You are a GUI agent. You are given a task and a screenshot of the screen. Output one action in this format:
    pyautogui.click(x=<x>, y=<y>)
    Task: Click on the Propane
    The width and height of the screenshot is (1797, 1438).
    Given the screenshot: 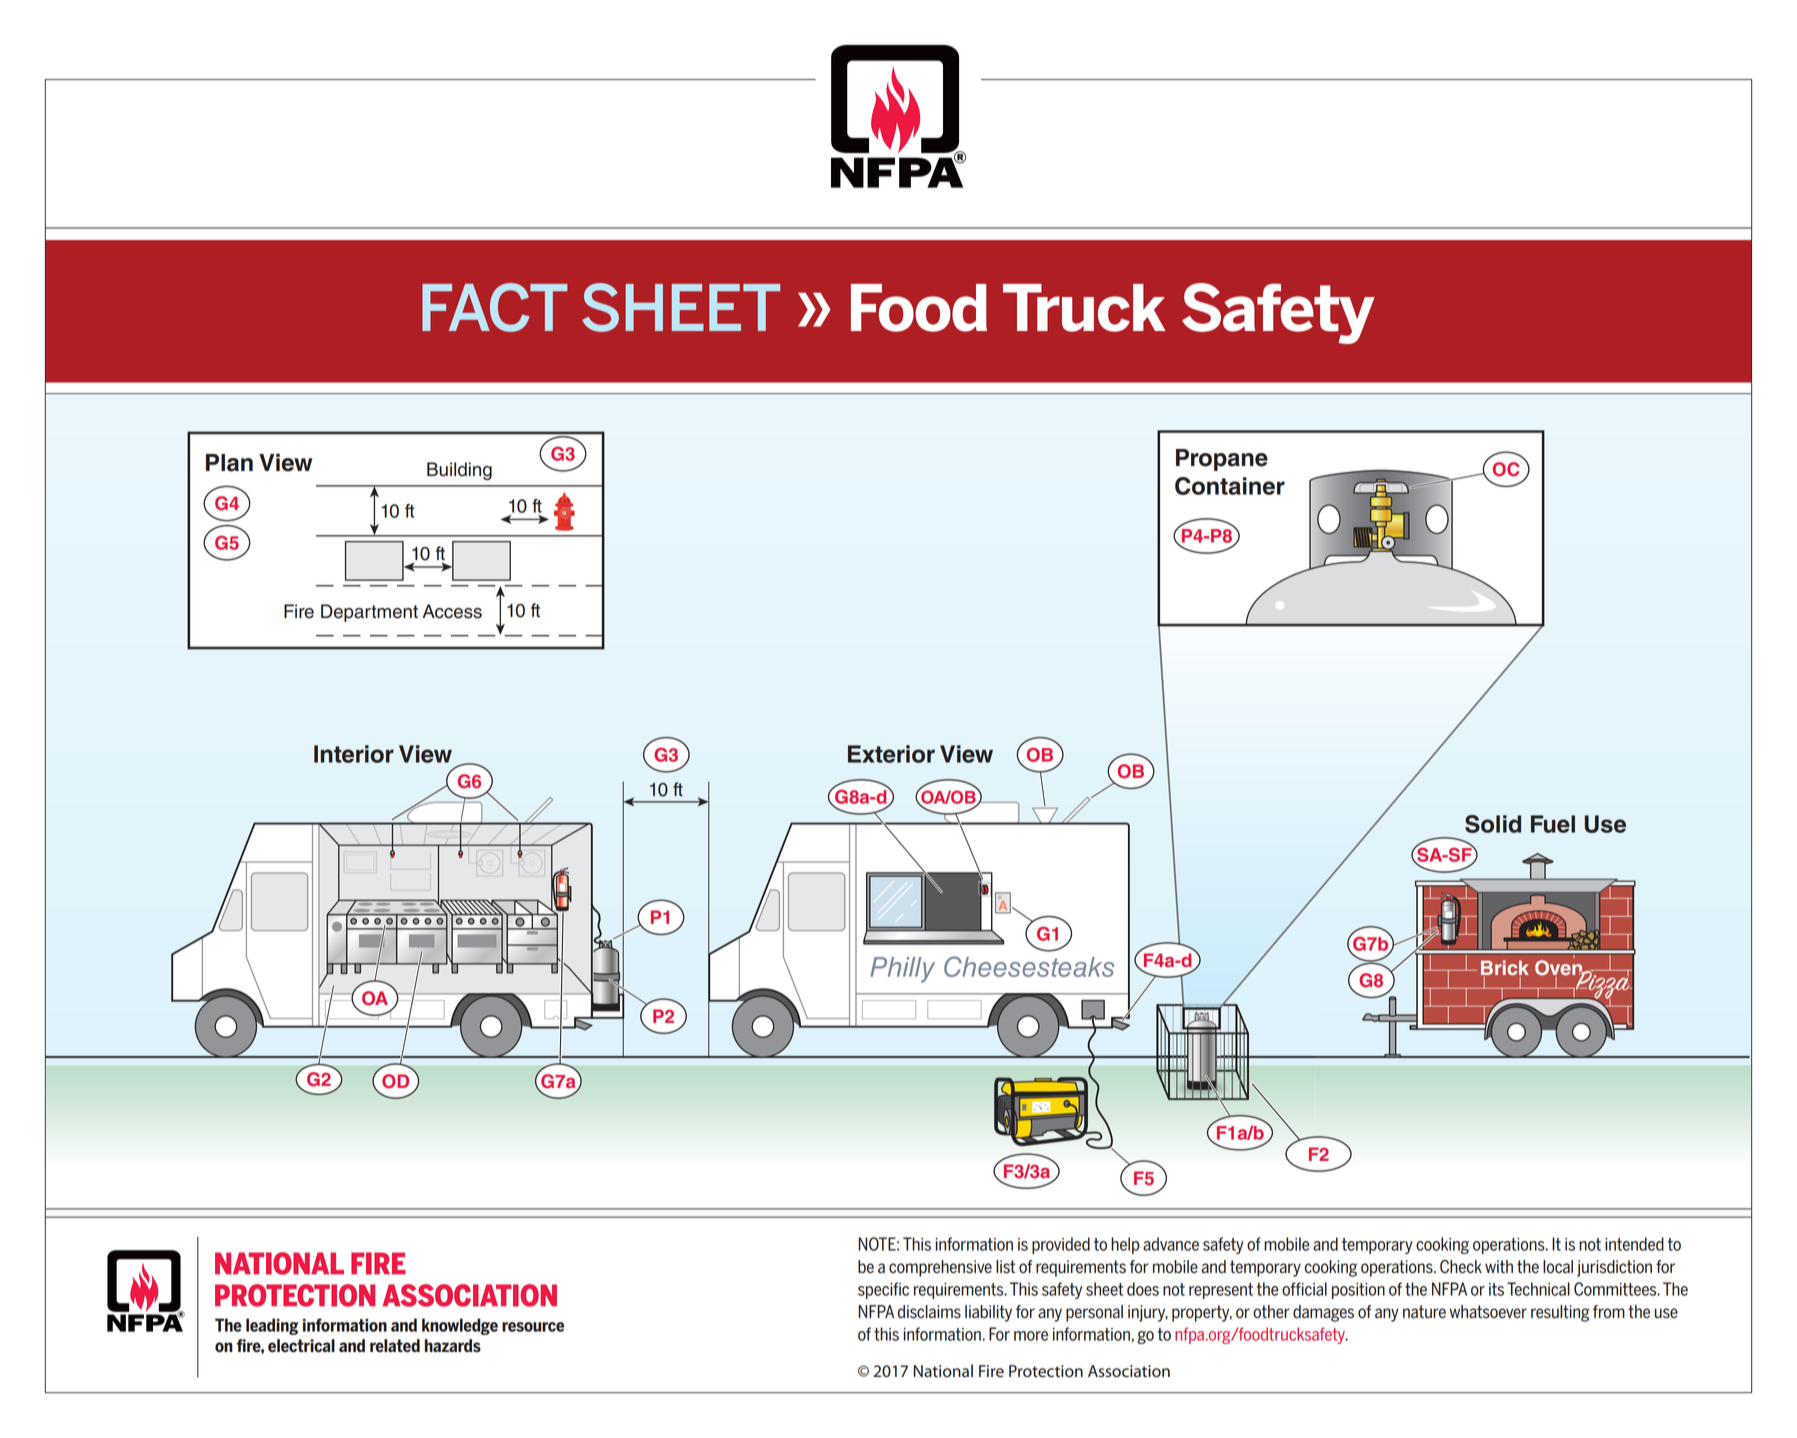 What is the action you would take?
    pyautogui.click(x=1222, y=460)
